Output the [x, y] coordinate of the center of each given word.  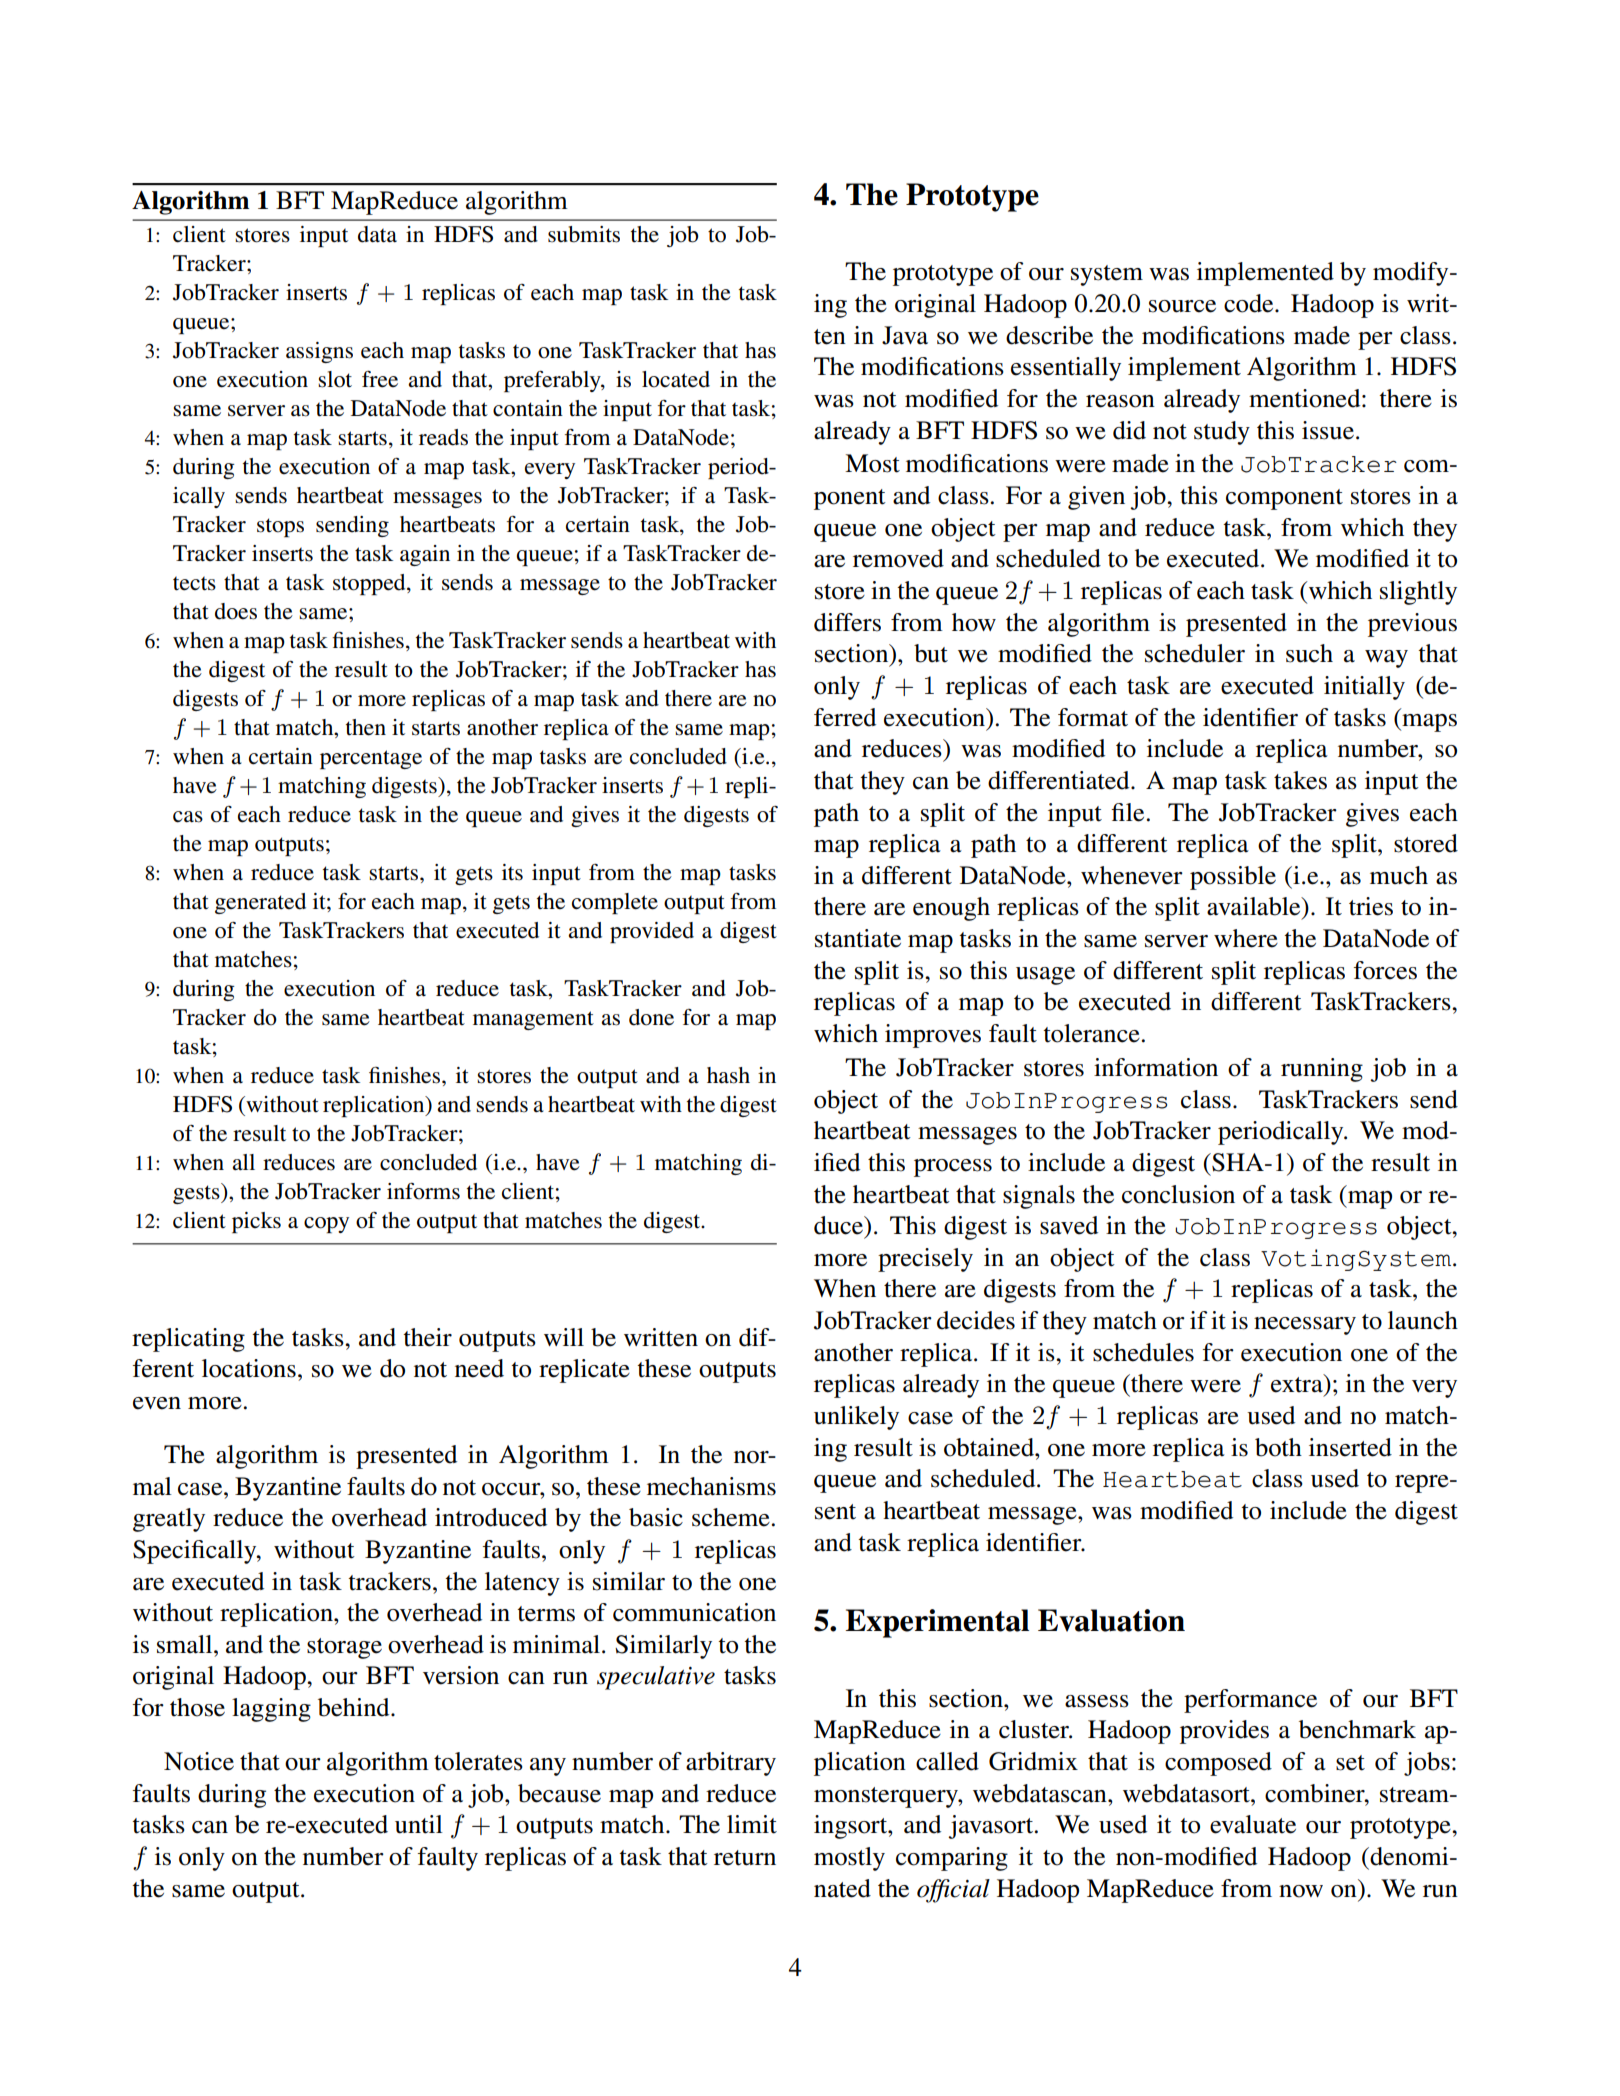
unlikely [856, 1418]
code [1250, 303]
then [366, 727]
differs [847, 622]
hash [728, 1075]
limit [752, 1824]
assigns [319, 352]
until [419, 1824]
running [1322, 1070]
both [1278, 1447]
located [676, 379]
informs [423, 1191]
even [157, 1403]
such [1309, 653]
